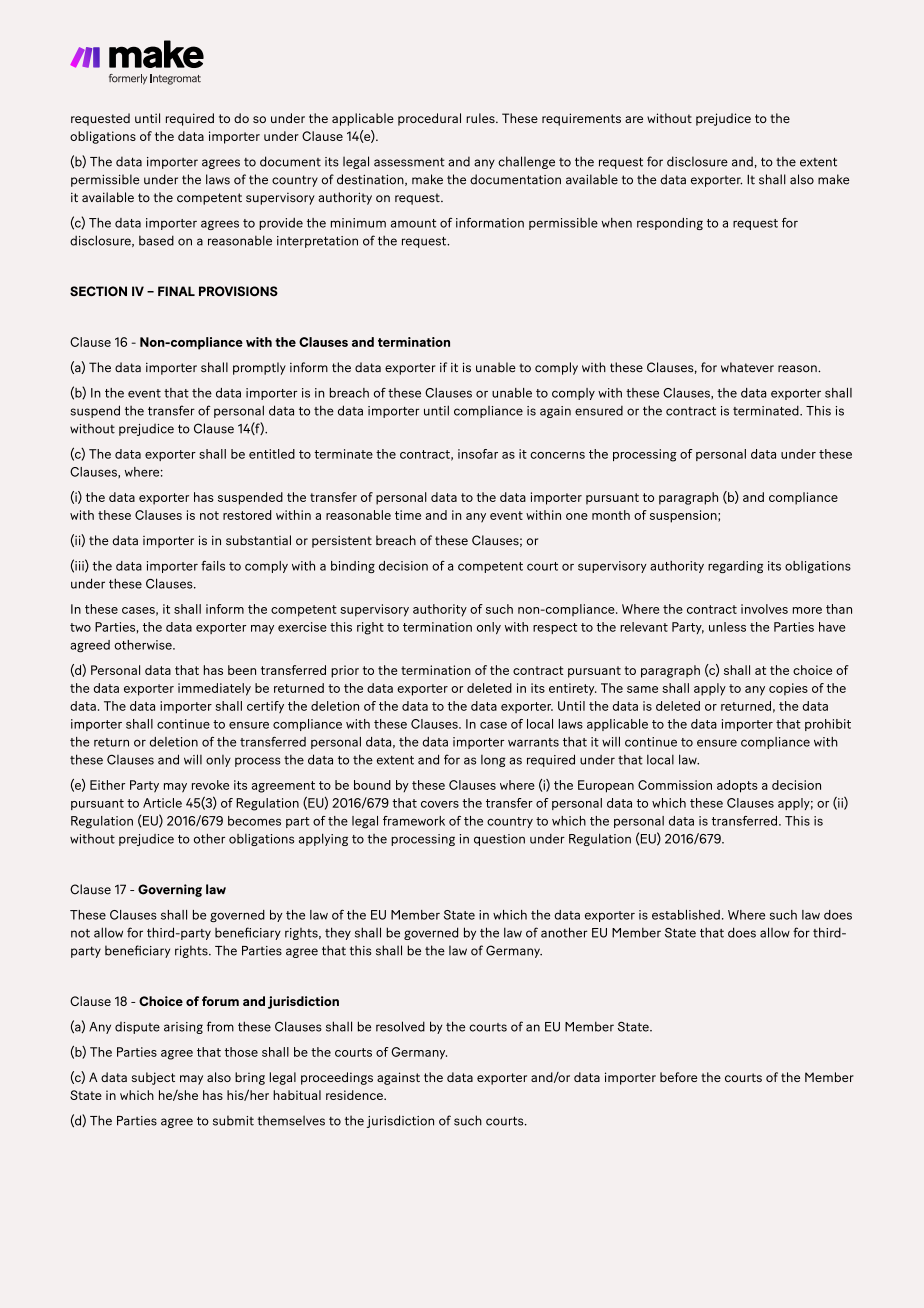 The height and width of the screenshot is (1308, 924). Describe the element at coordinates (156, 240) in the screenshot. I see `based` at that location.
